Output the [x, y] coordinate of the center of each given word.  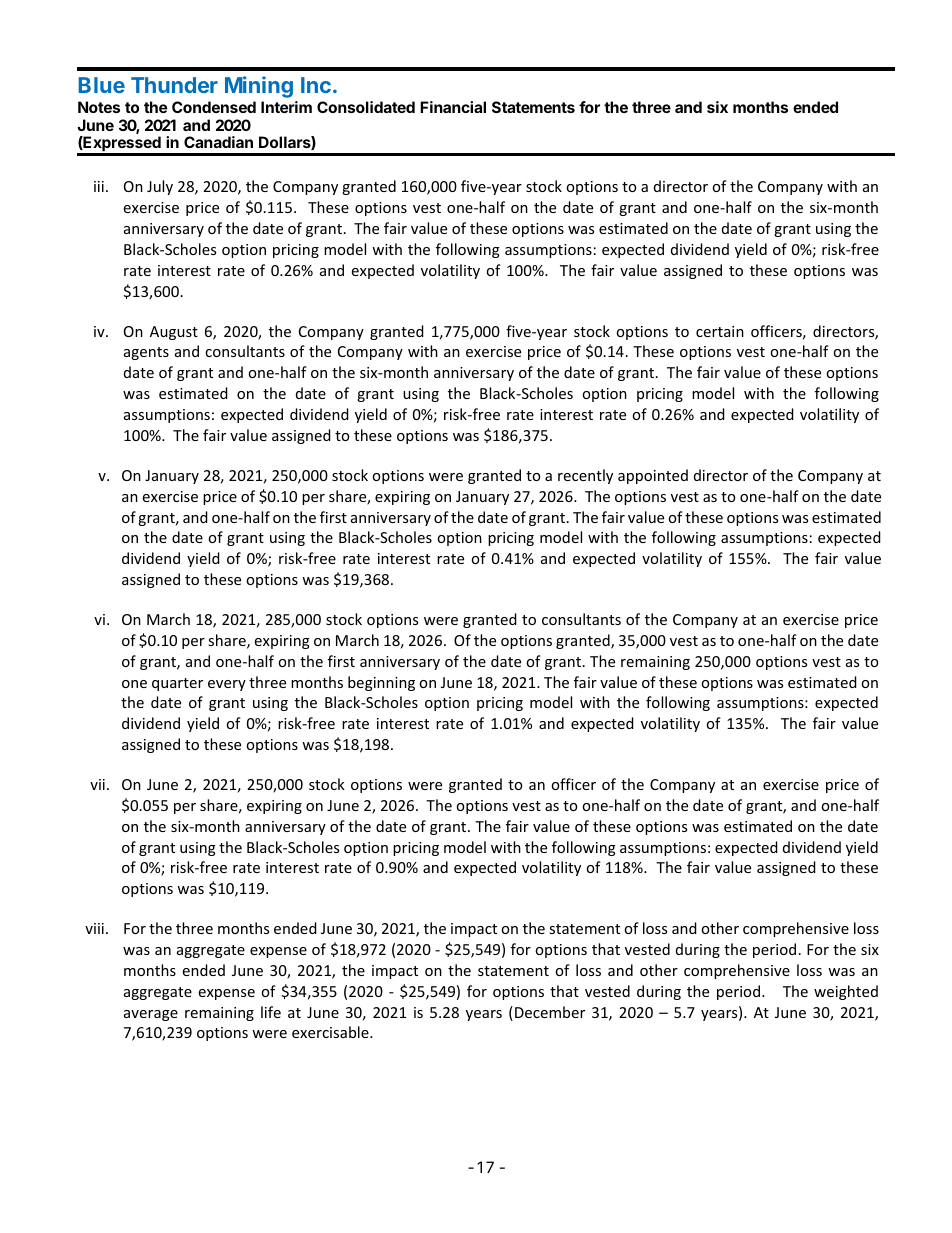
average [151, 1015]
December [550, 1012]
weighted [846, 992]
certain [720, 331]
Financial [453, 107]
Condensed [214, 107]
